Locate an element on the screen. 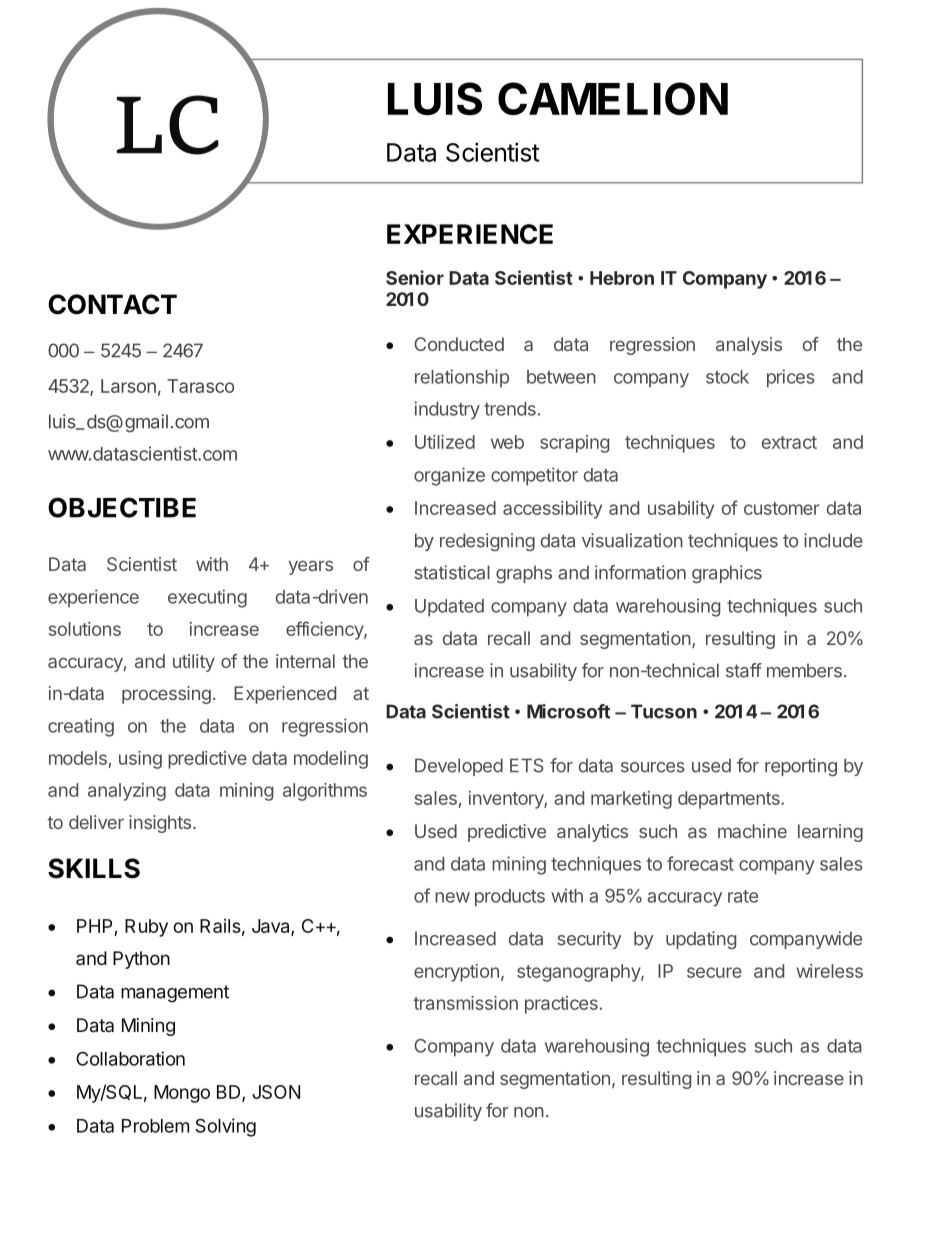  machine is located at coordinates (752, 831).
